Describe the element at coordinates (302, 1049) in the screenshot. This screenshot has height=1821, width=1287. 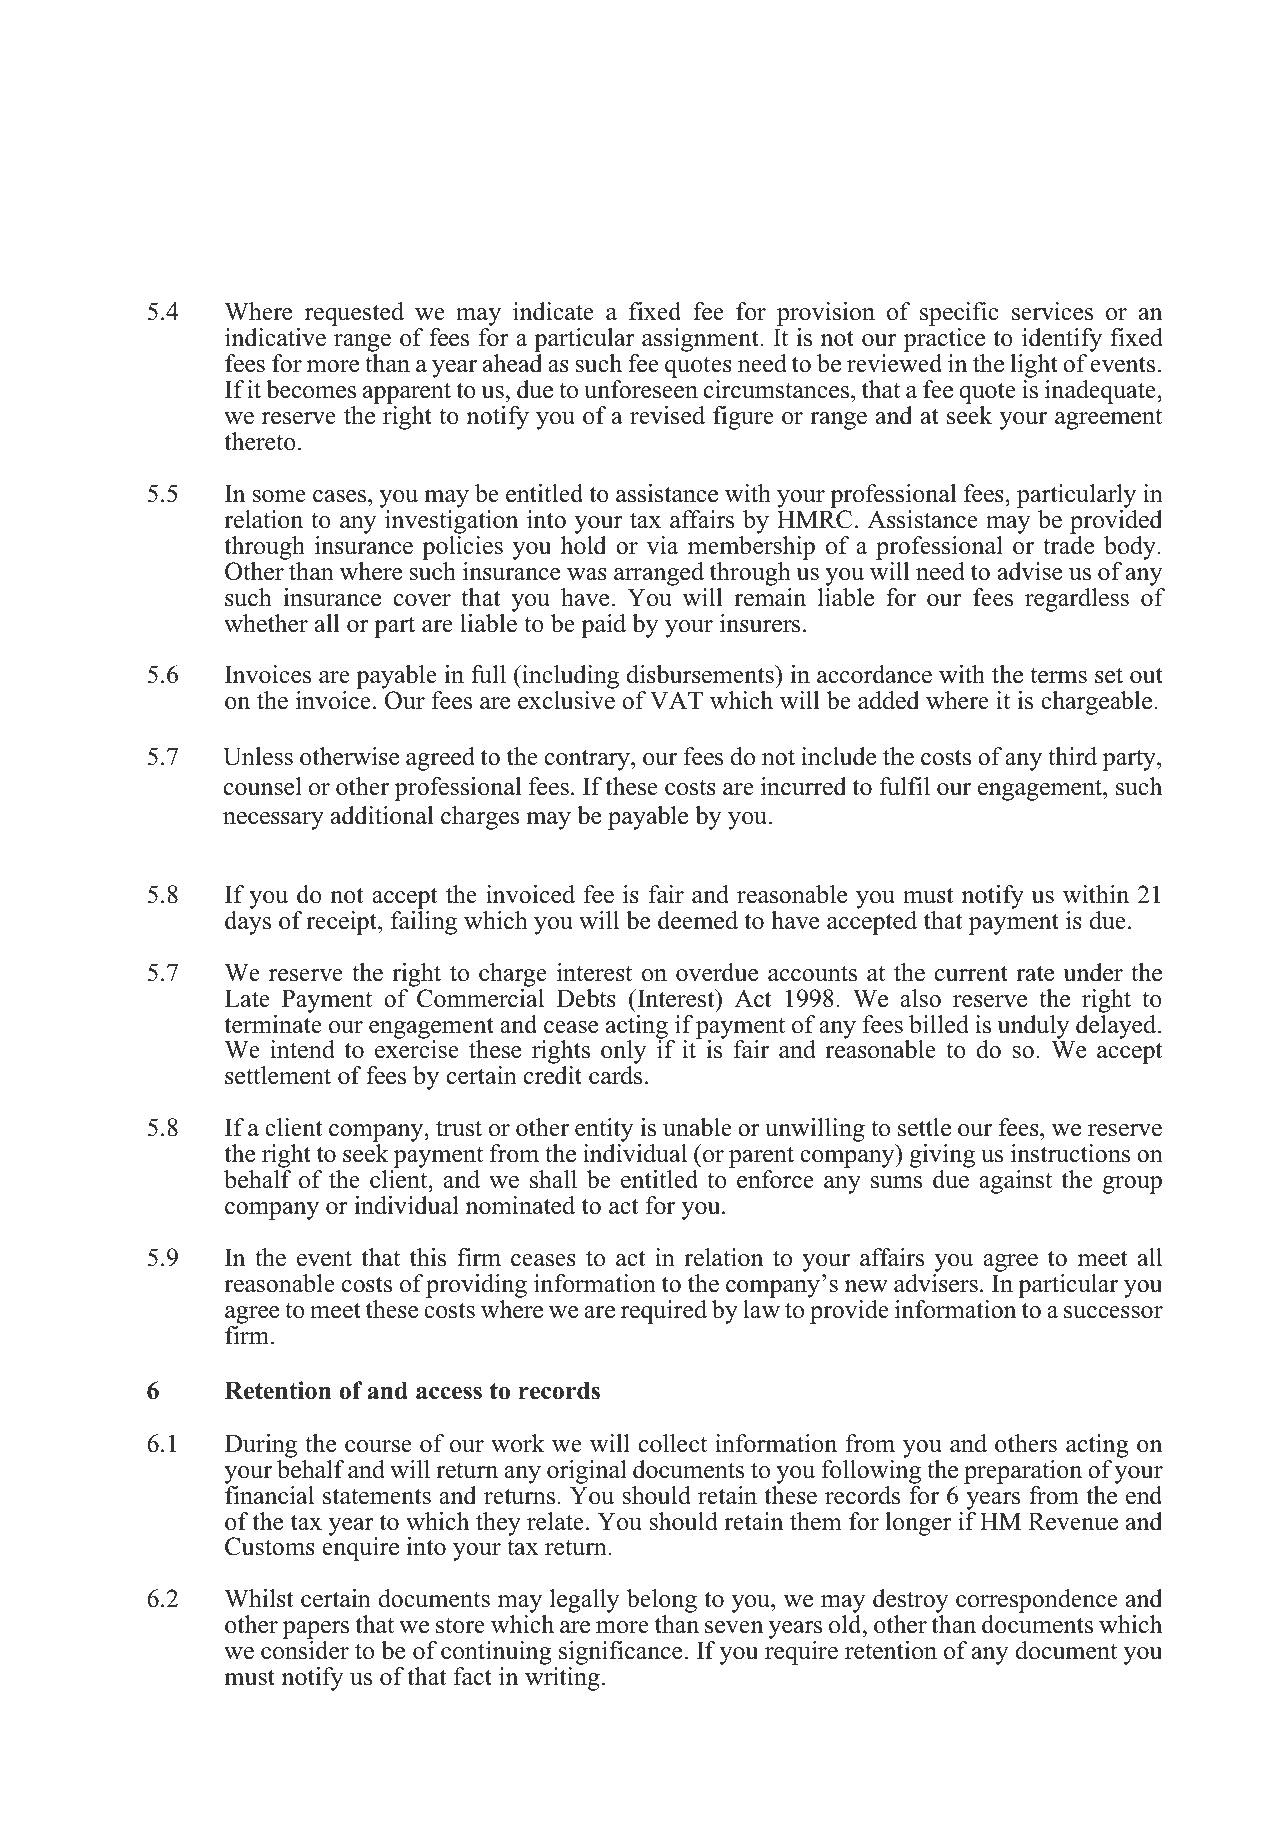
I see `intend` at that location.
